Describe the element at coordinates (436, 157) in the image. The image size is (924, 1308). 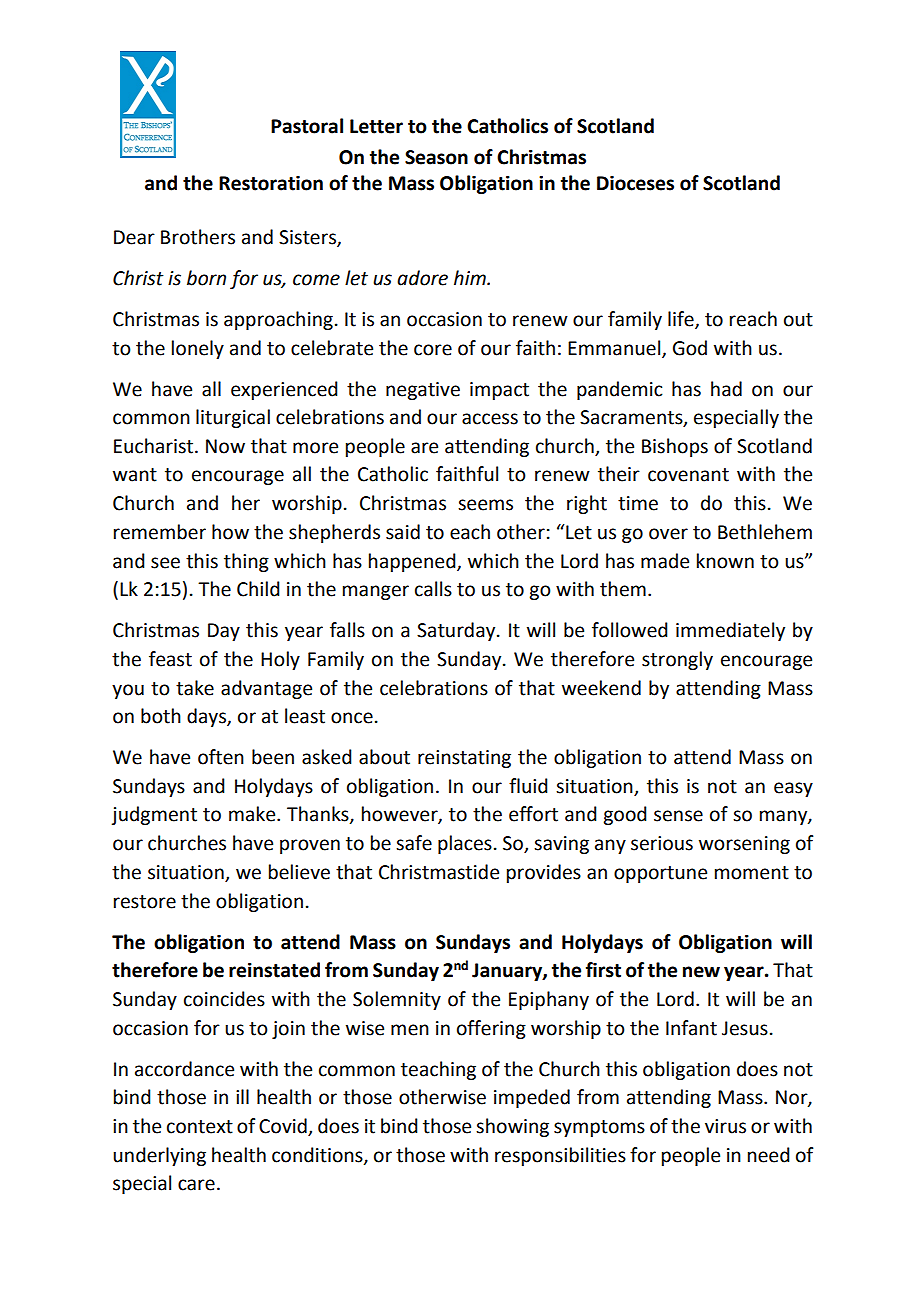
I see `Season` at that location.
